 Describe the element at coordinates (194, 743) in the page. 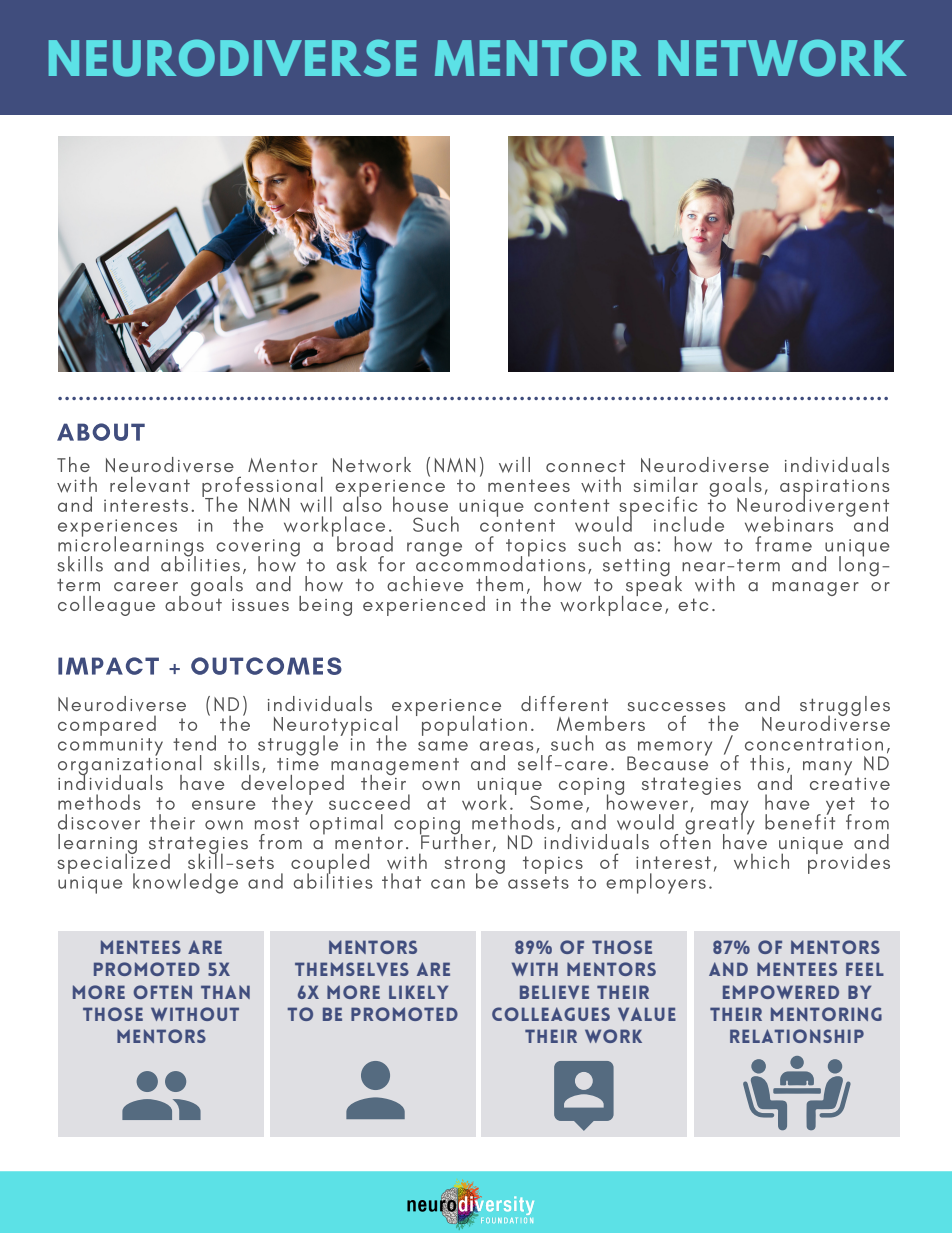

I see `tend` at that location.
